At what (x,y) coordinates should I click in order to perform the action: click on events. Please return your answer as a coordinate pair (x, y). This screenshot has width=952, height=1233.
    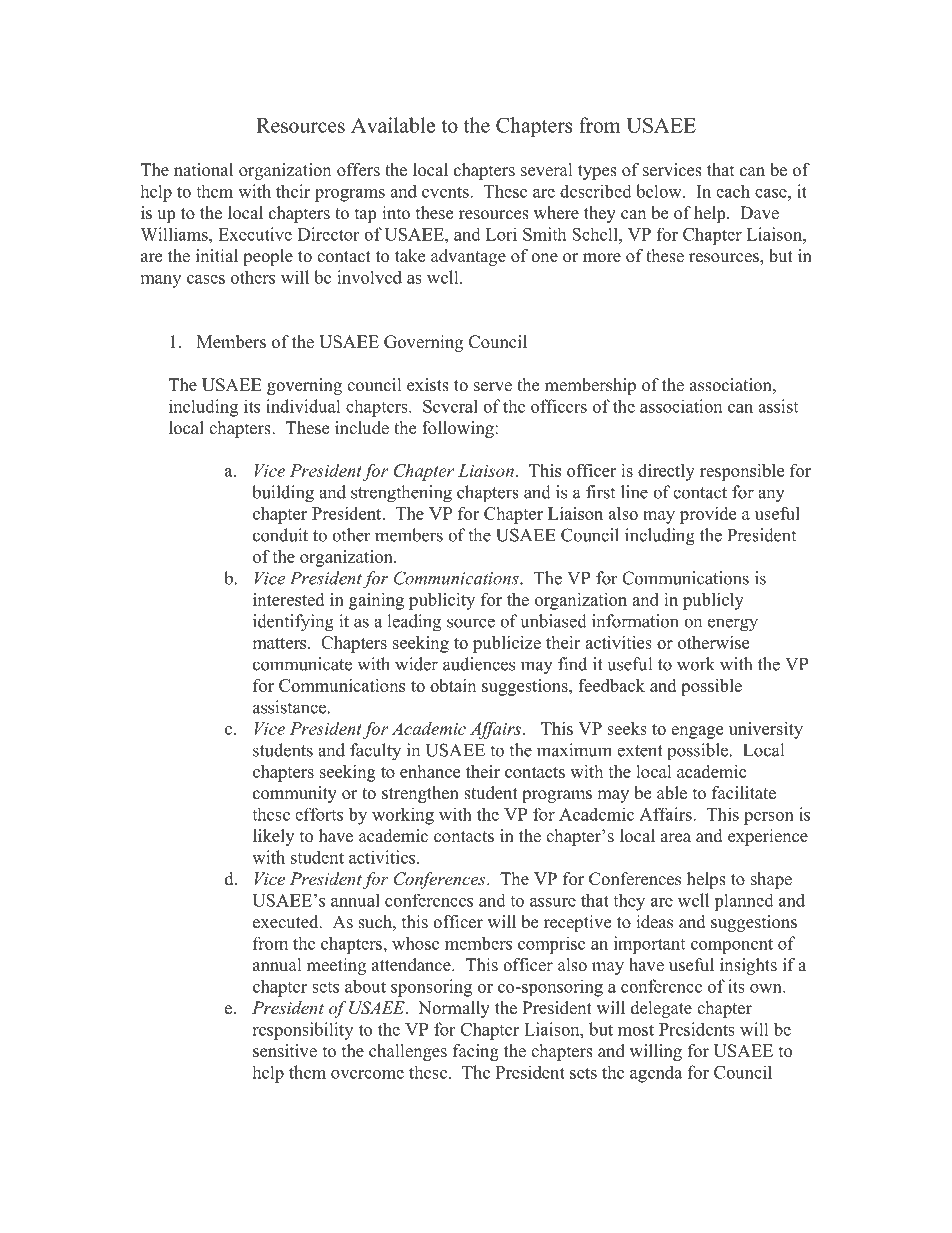
    Looking at the image, I should click on (446, 192).
